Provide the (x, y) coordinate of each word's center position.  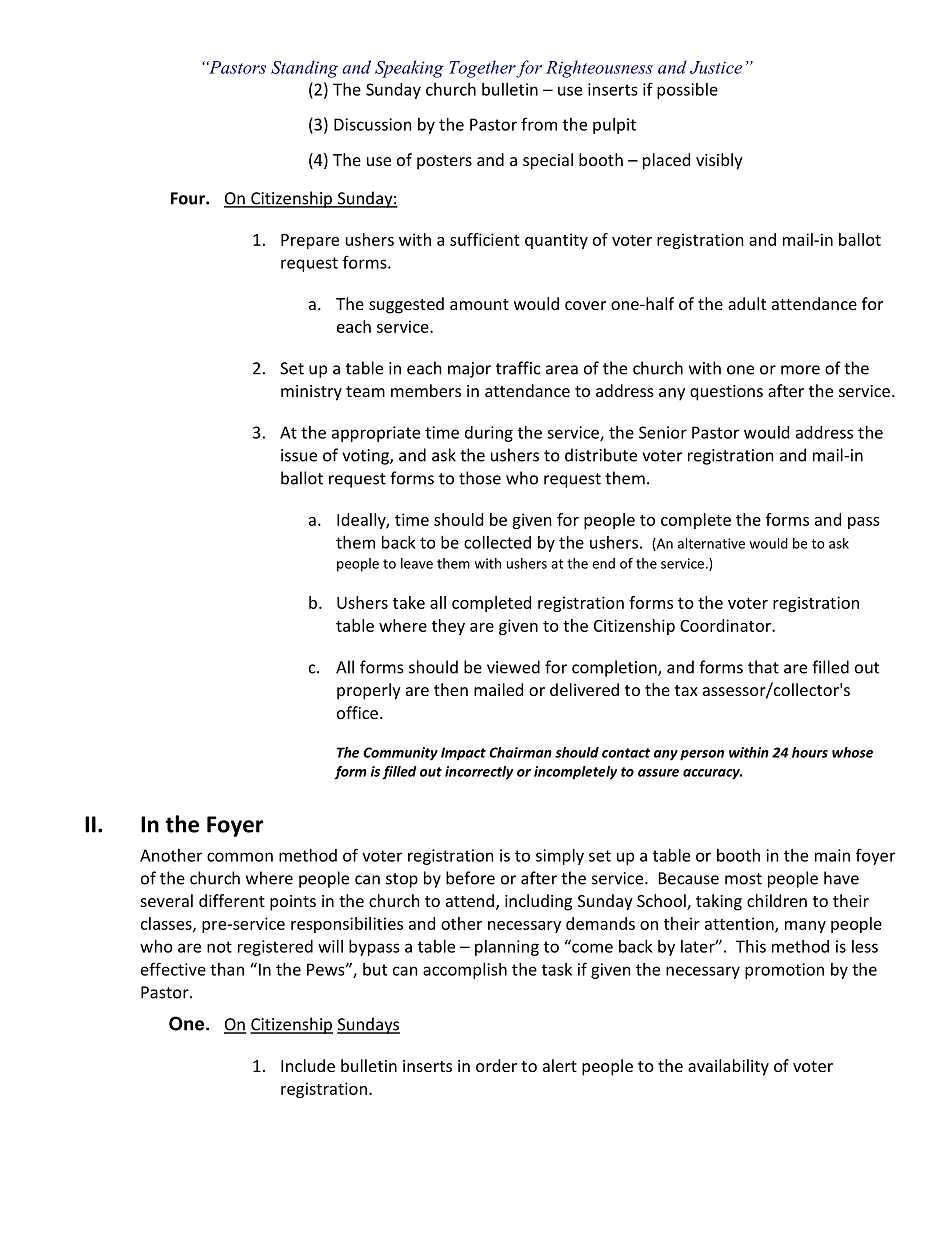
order (496, 1065)
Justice (716, 67)
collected (497, 542)
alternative (711, 543)
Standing (304, 69)
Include (308, 1065)
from (539, 124)
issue (299, 455)
